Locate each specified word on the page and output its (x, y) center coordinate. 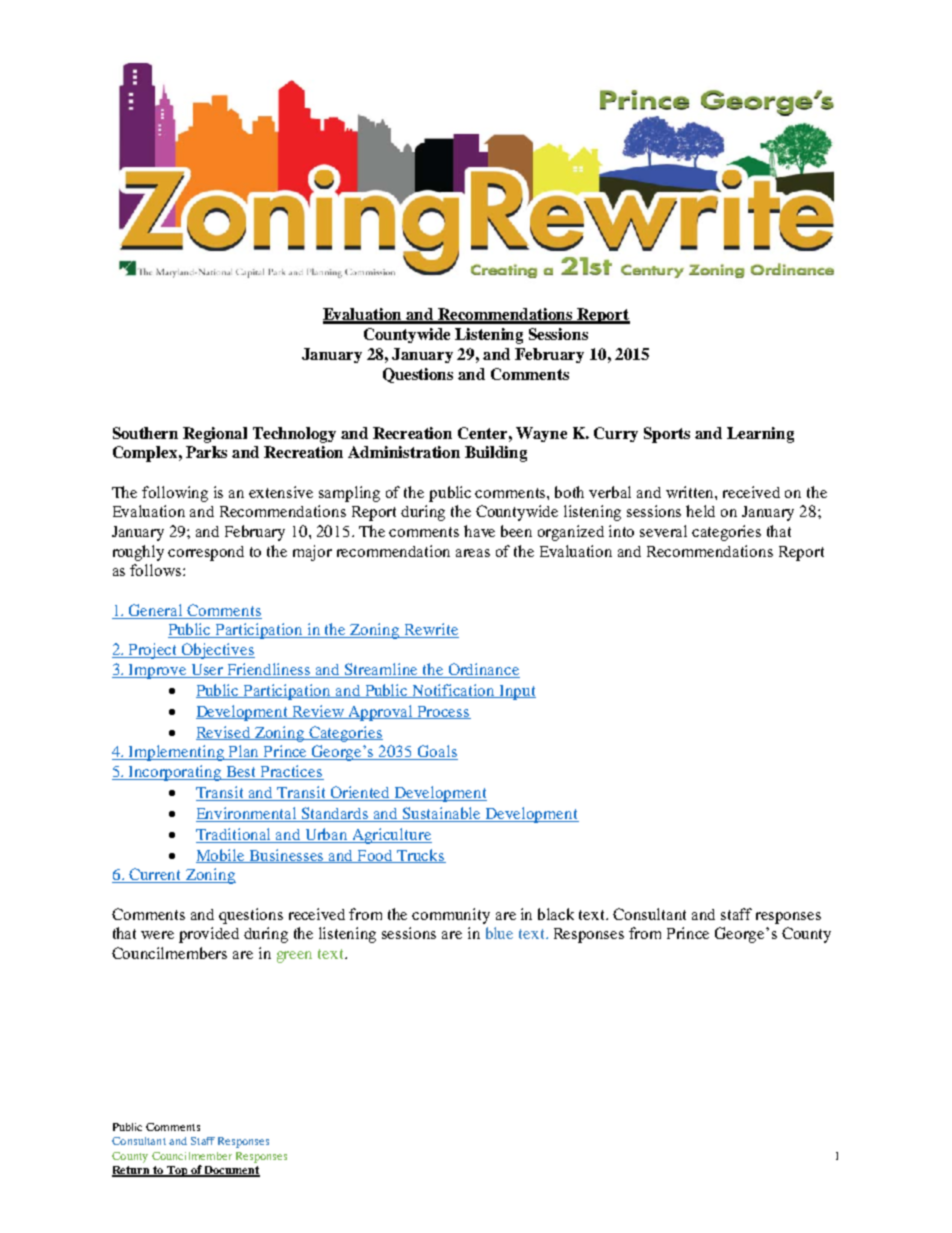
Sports (667, 435)
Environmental (248, 814)
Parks (206, 452)
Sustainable (442, 814)
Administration (404, 452)
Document (231, 1171)
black (556, 914)
